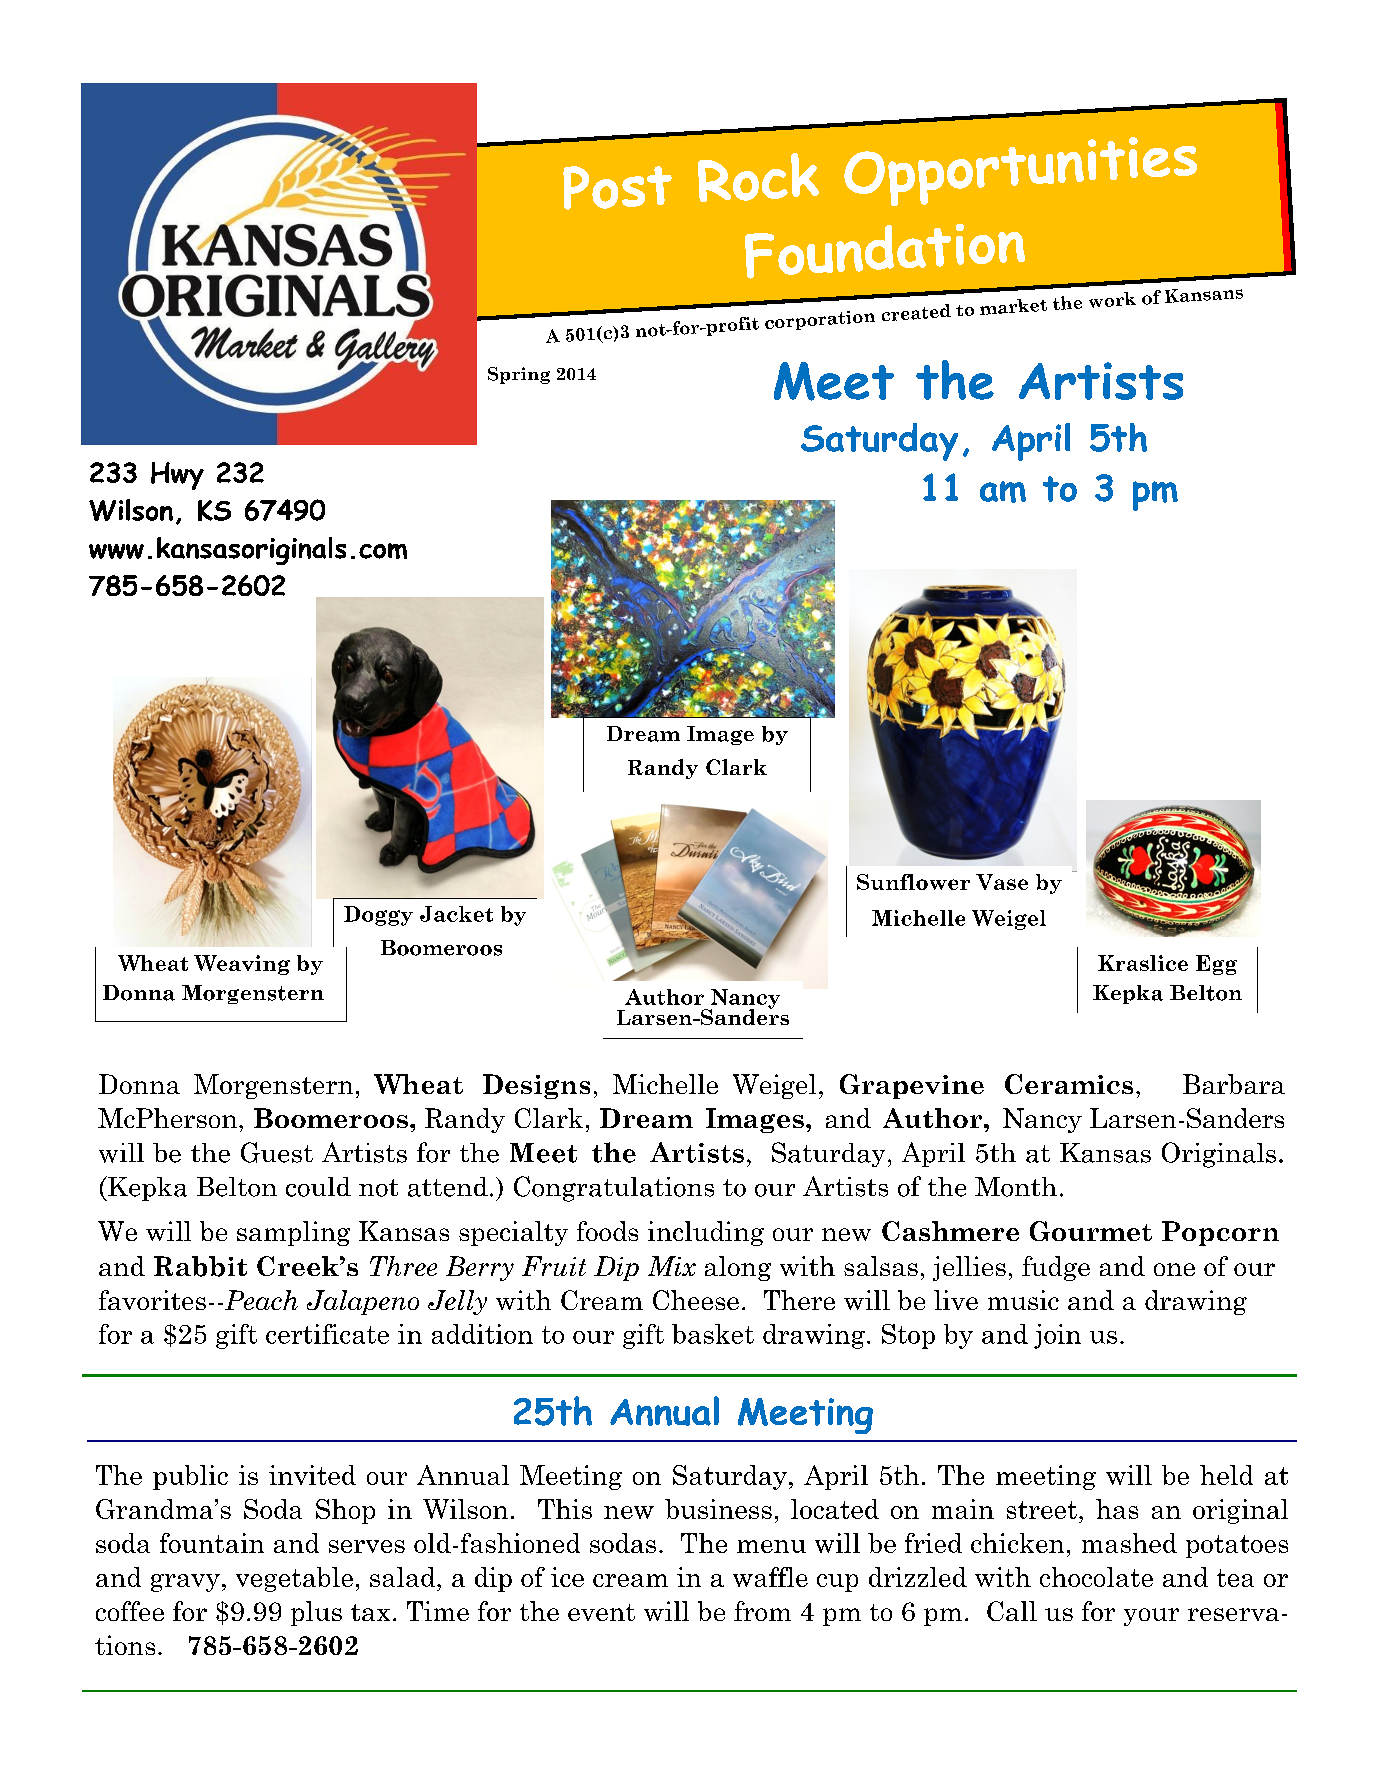 The image size is (1377, 1782). Describe the element at coordinates (672, 1266) in the screenshot. I see `Mix` at that location.
